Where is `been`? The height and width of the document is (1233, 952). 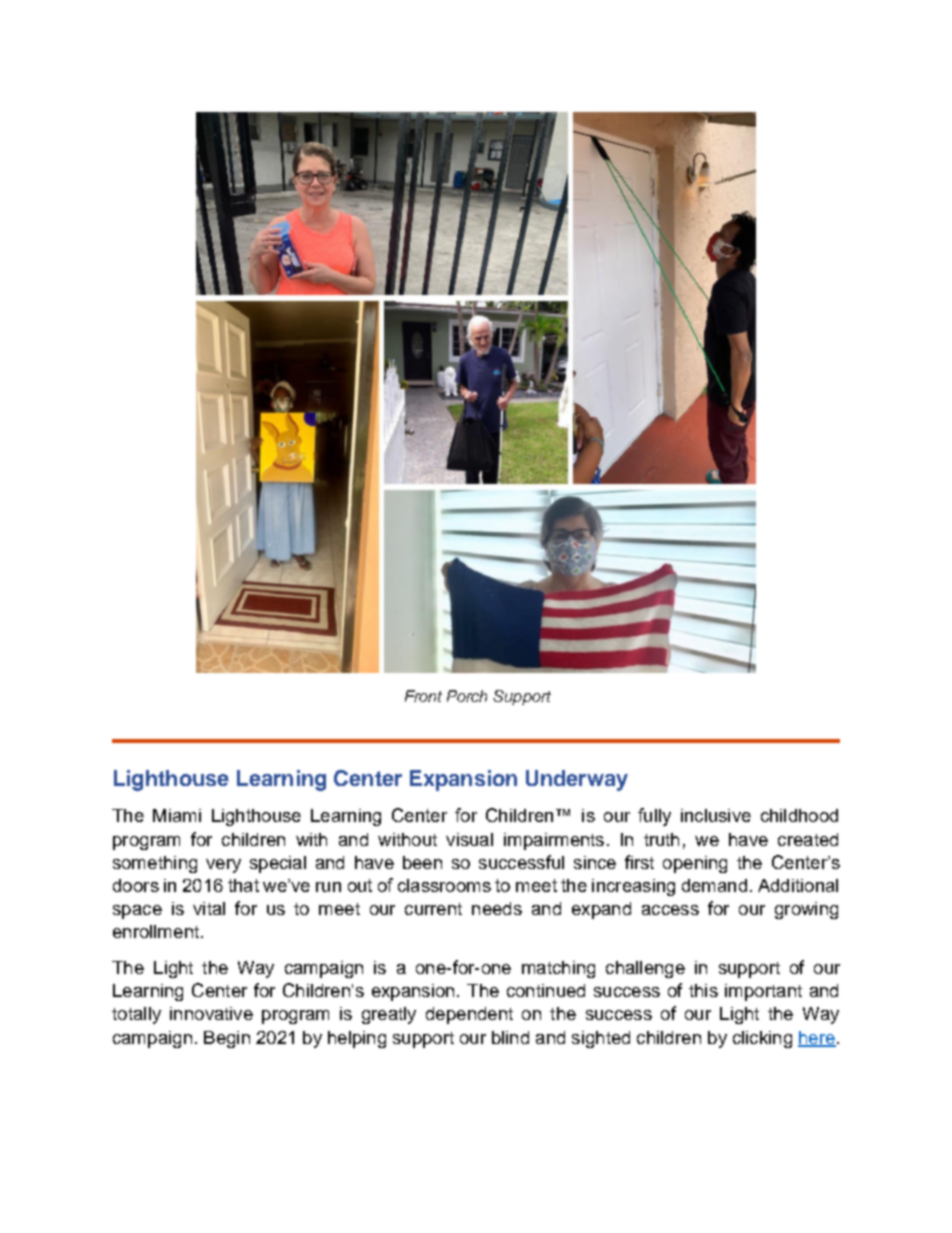
been is located at coordinates (422, 862).
